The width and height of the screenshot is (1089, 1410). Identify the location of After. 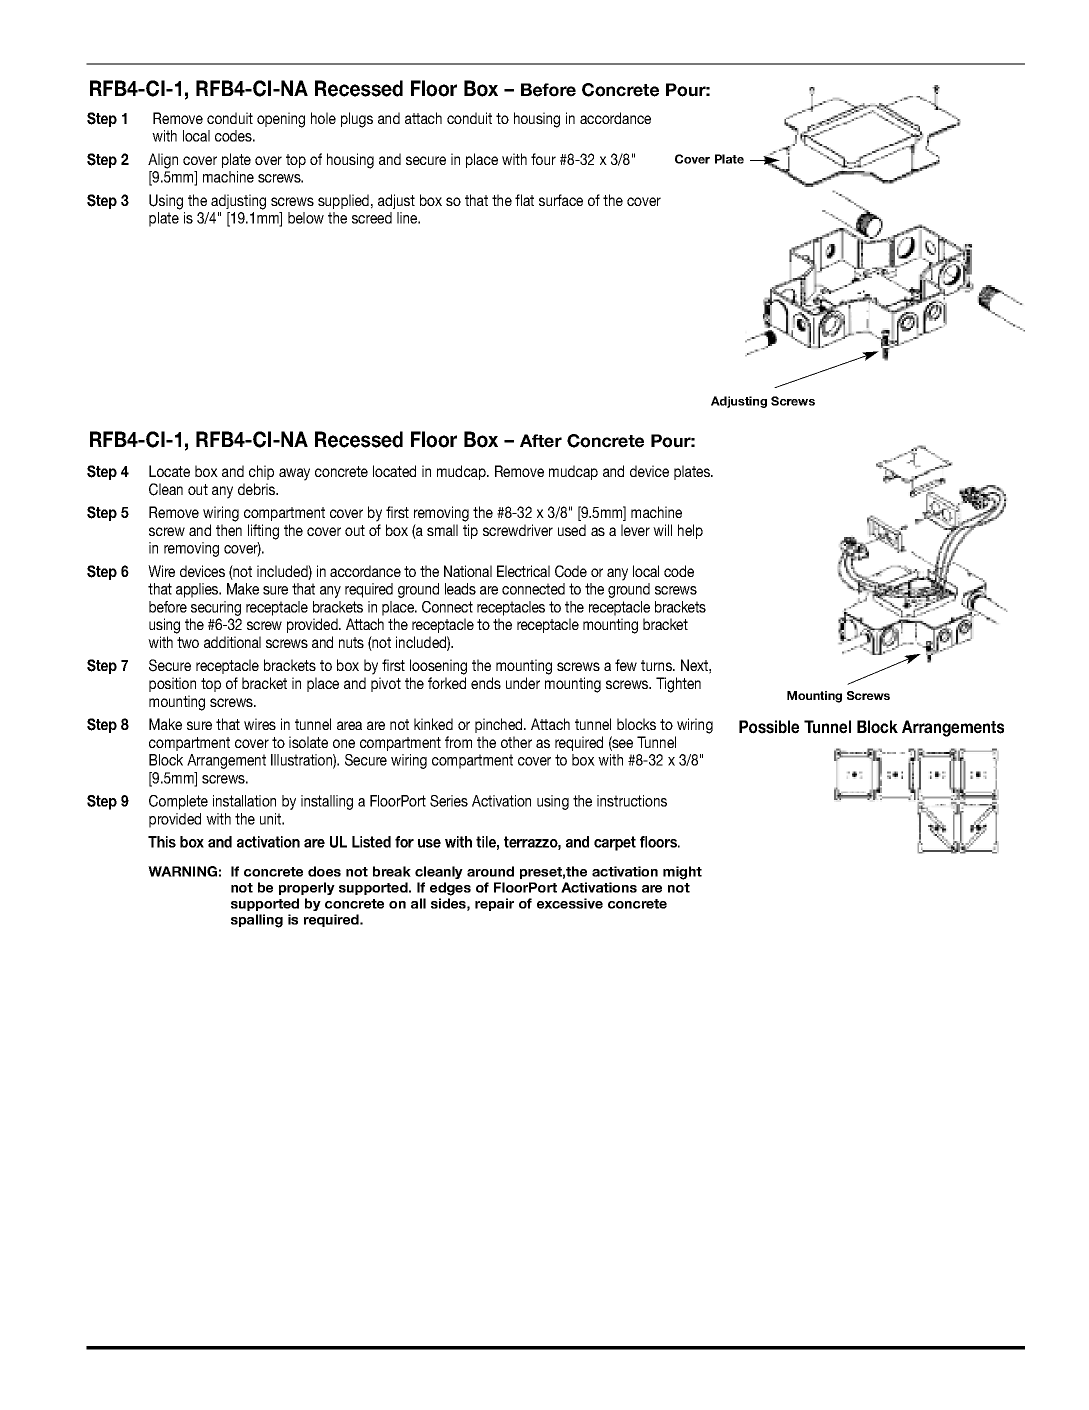
(541, 441).
